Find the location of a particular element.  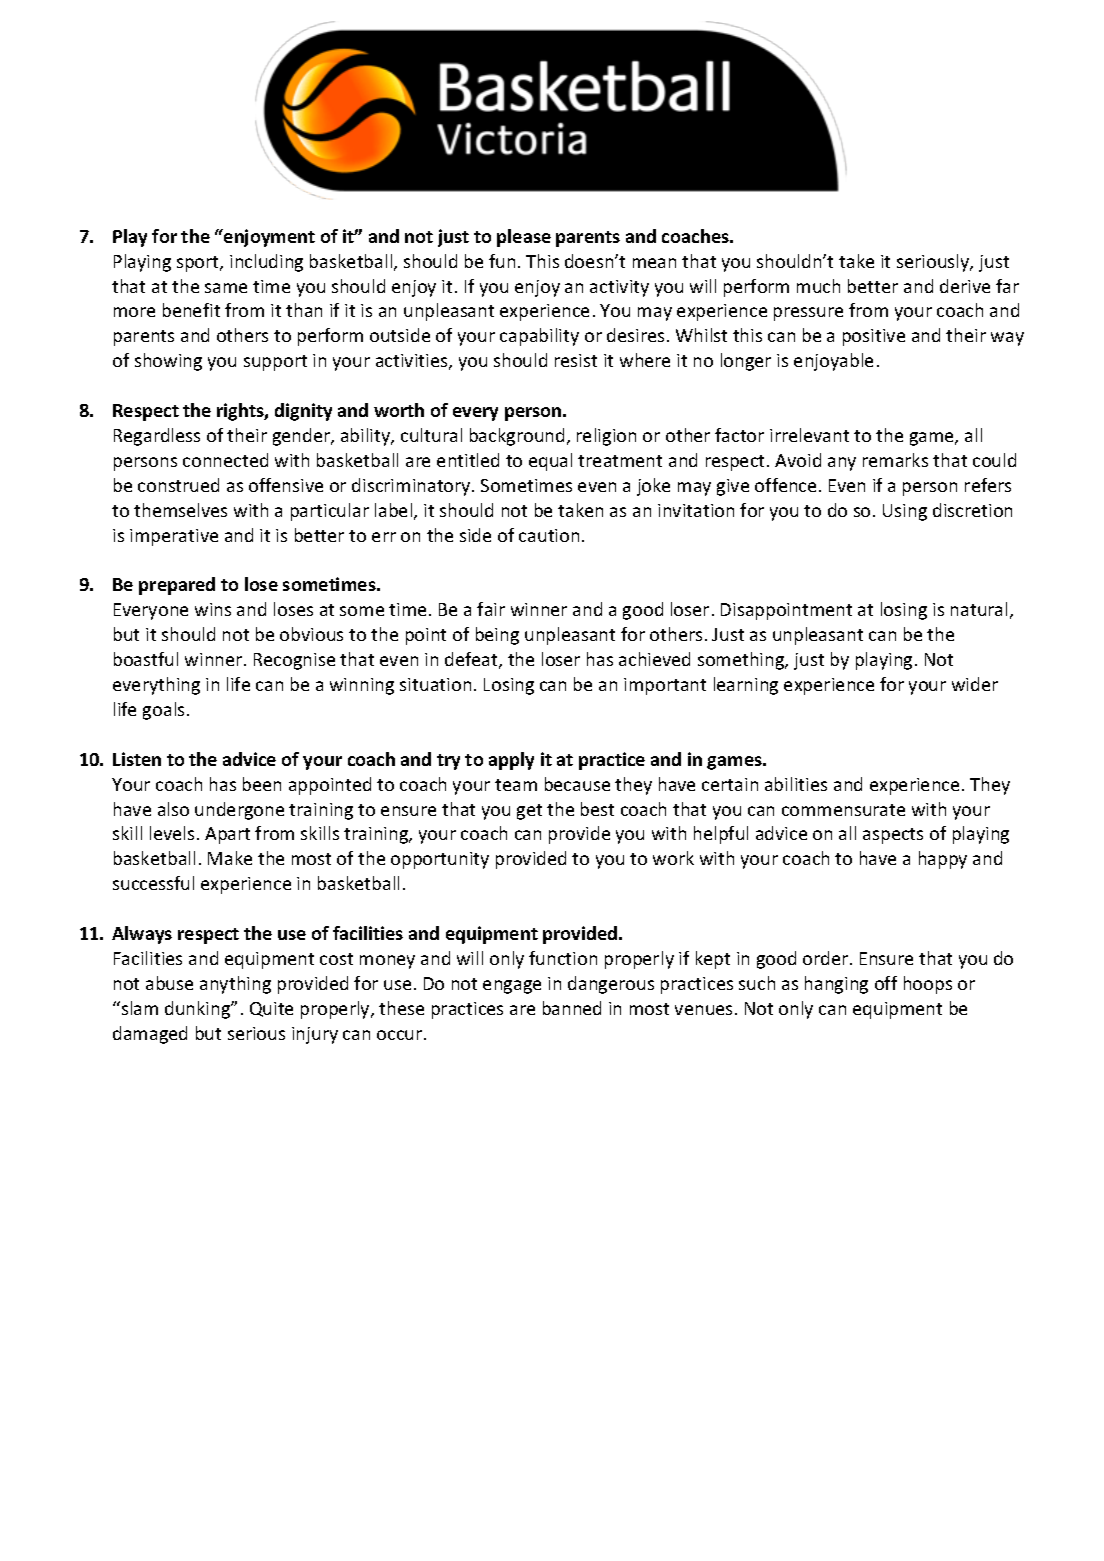

please is located at coordinates (524, 238).
